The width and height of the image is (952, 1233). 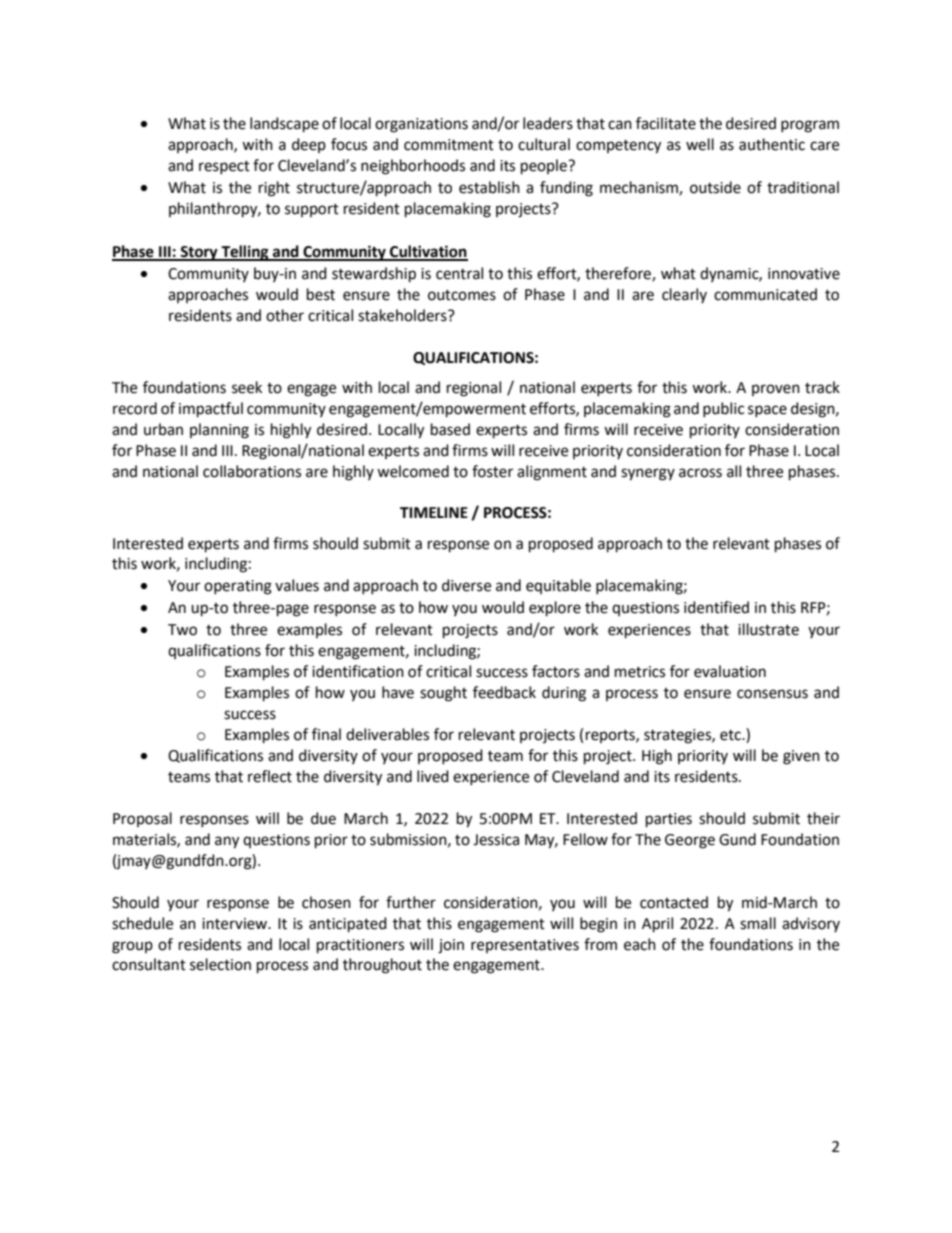 I want to click on respect, so click(x=224, y=167).
